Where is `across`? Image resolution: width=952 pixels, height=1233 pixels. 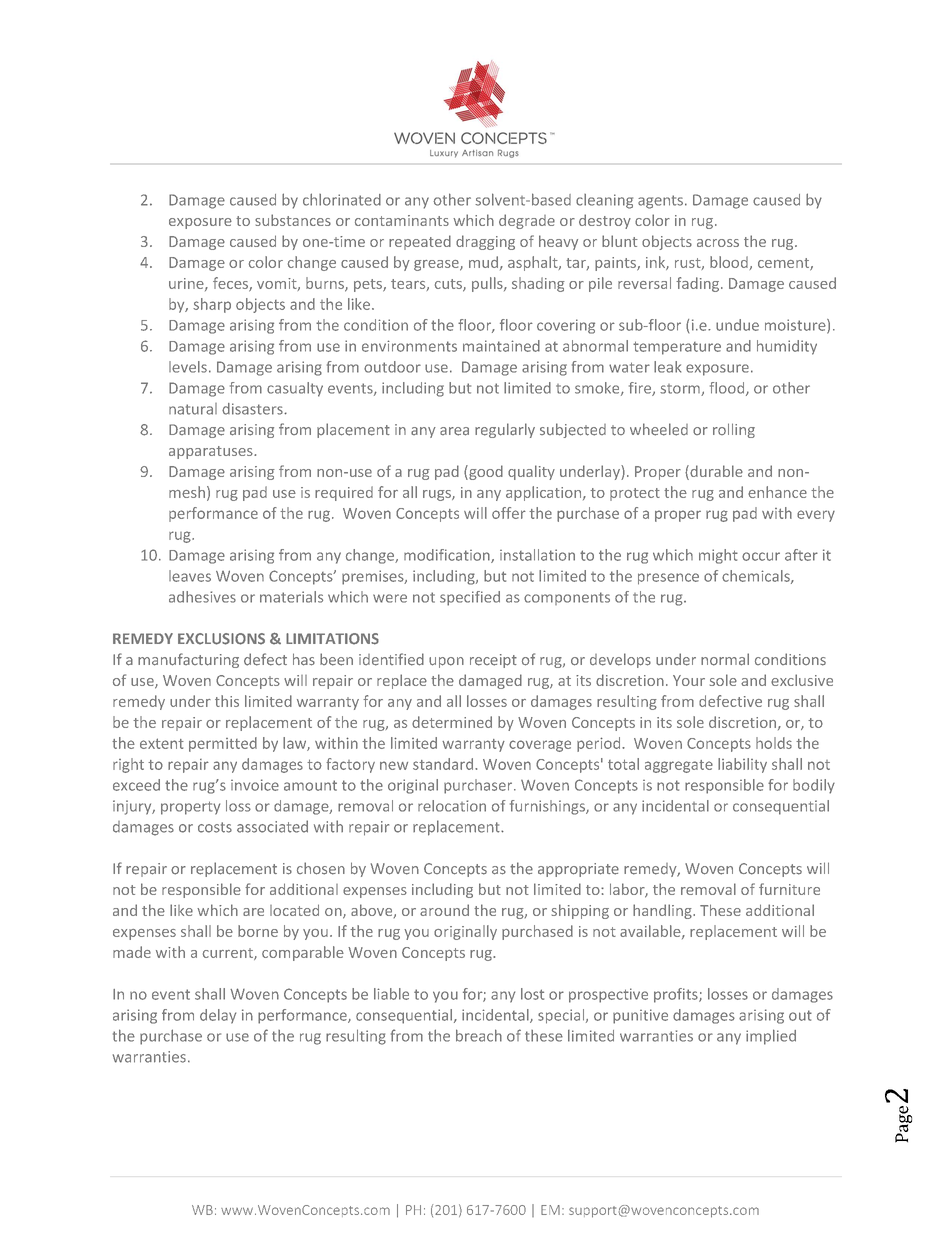
across is located at coordinates (718, 243).
